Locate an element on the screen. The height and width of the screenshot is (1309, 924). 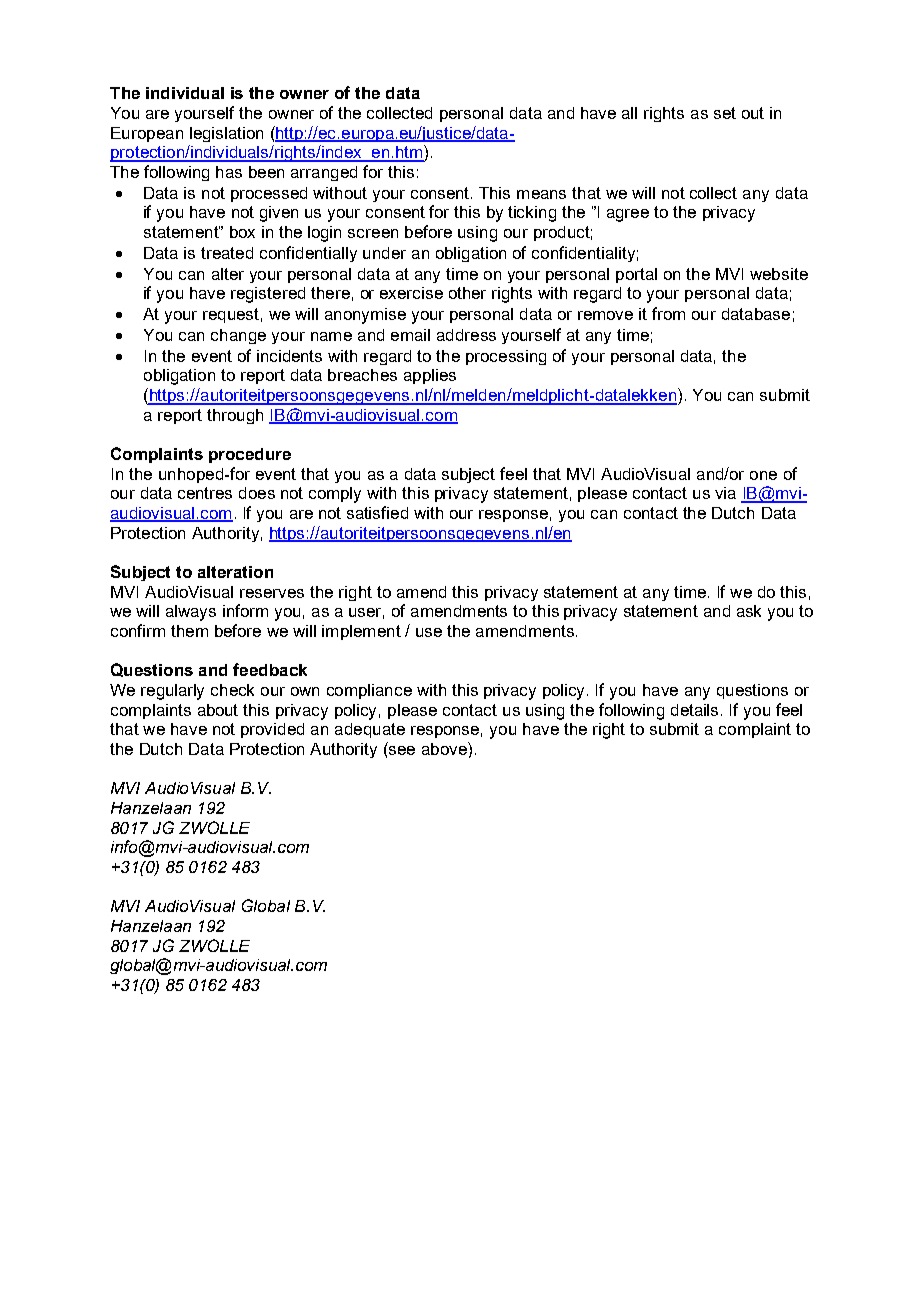
means is located at coordinates (541, 194).
